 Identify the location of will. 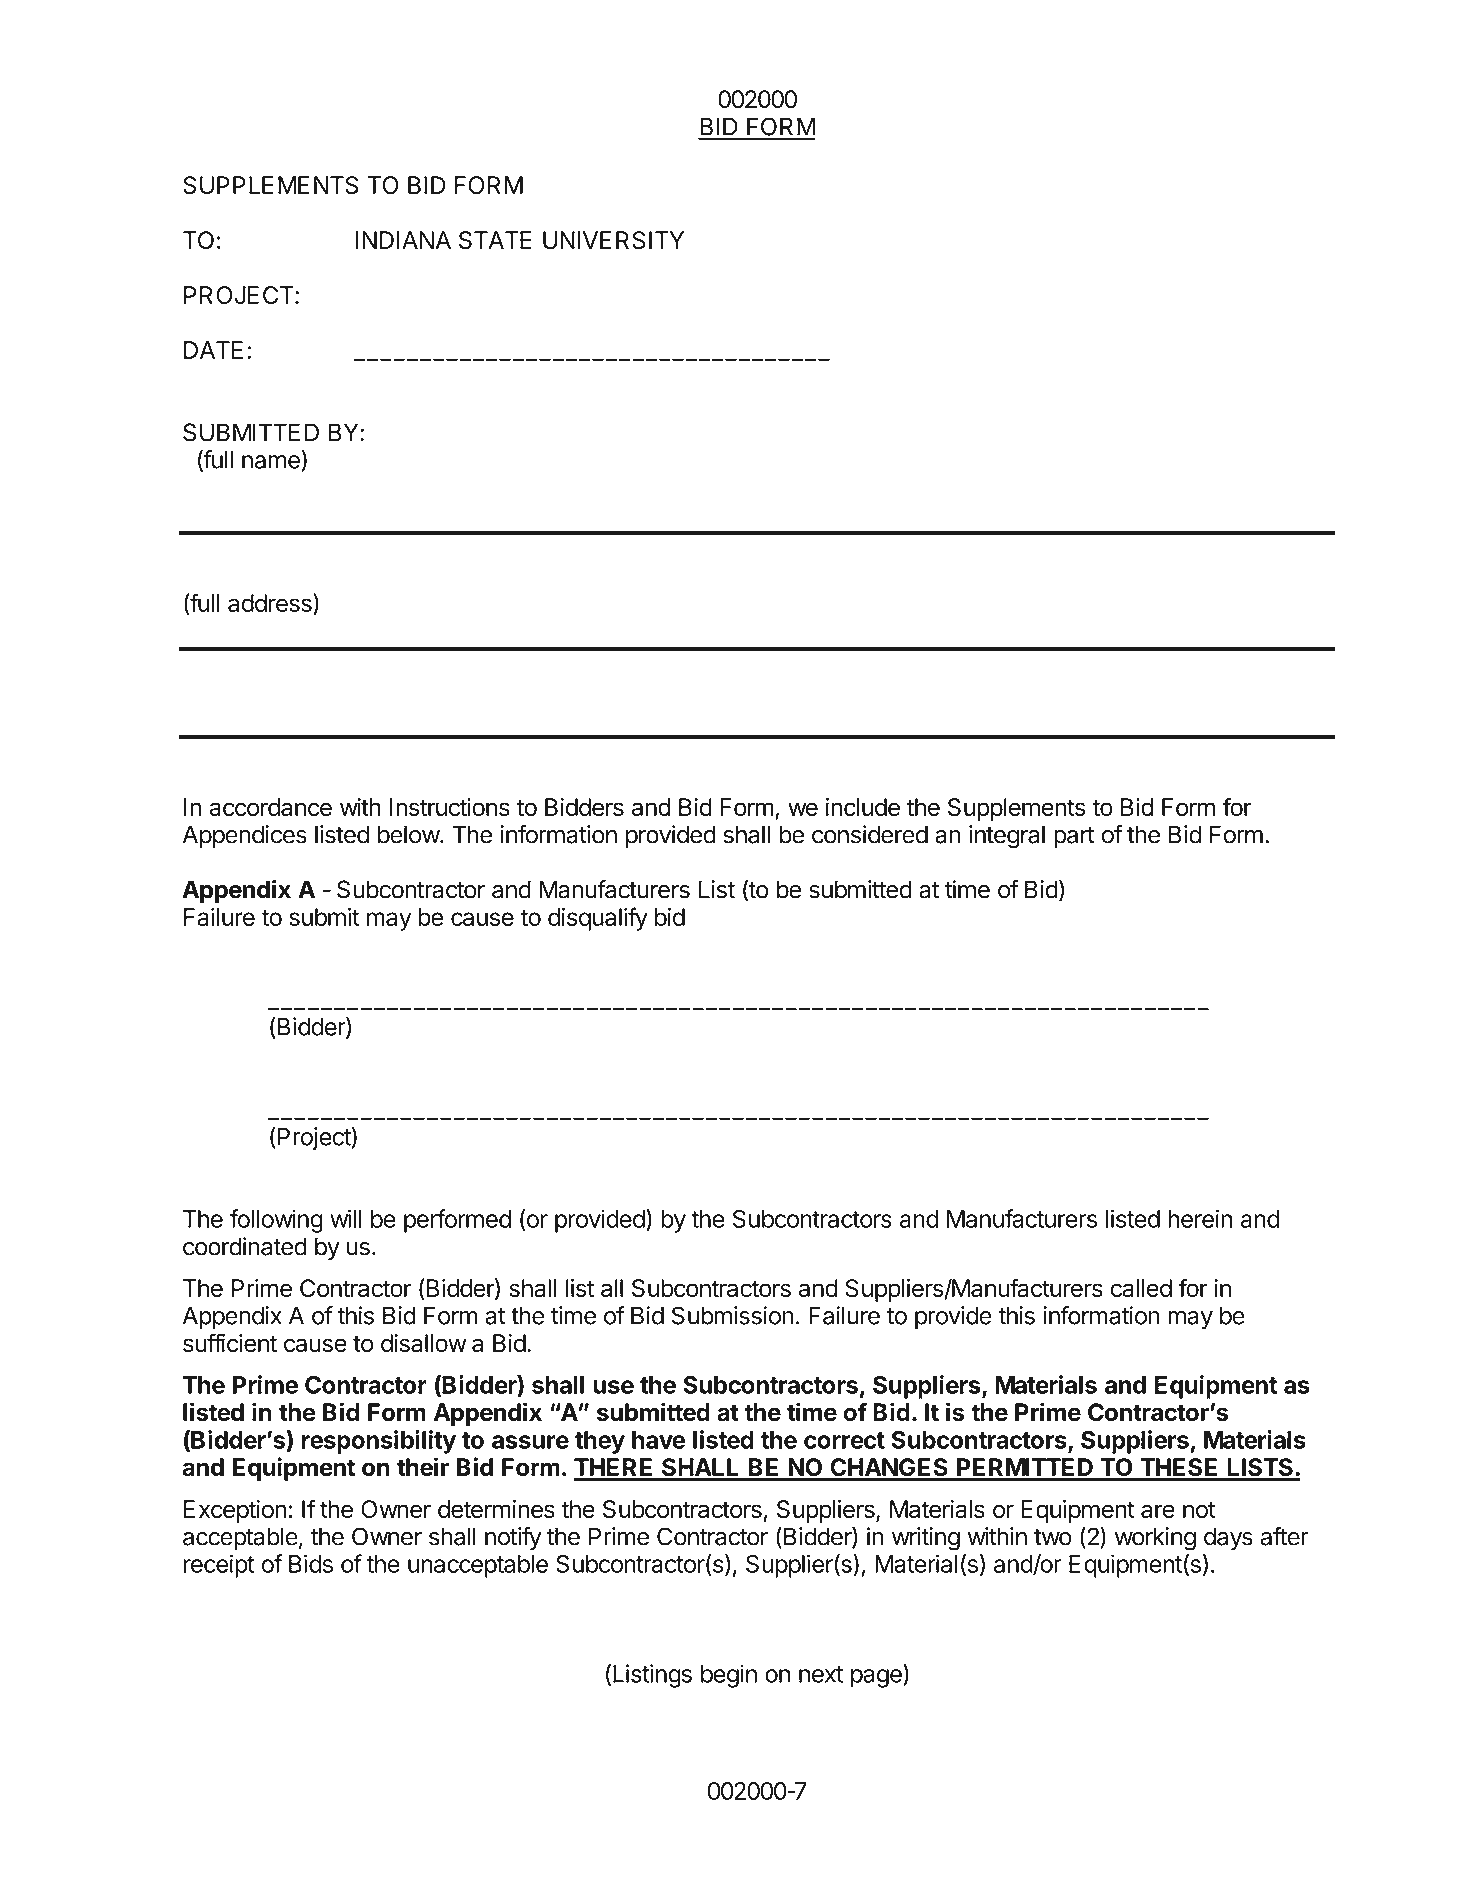
(345, 1218).
